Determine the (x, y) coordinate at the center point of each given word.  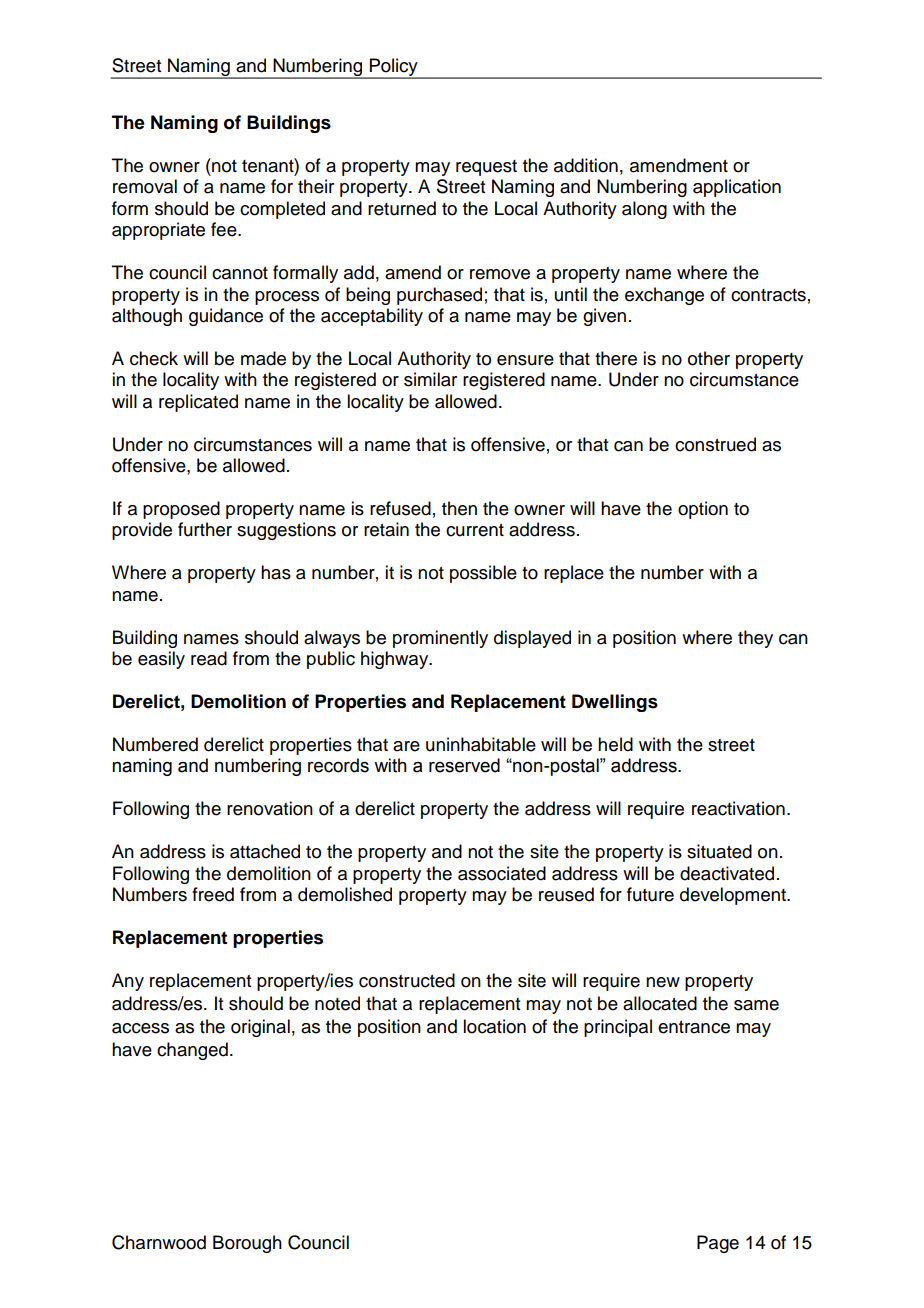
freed (213, 894)
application (737, 188)
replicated (198, 403)
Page (718, 1244)
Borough (247, 1244)
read (209, 658)
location (494, 1026)
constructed (407, 980)
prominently (440, 639)
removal (145, 186)
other (709, 358)
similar (430, 379)
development (734, 896)
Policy (394, 68)
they (755, 639)
